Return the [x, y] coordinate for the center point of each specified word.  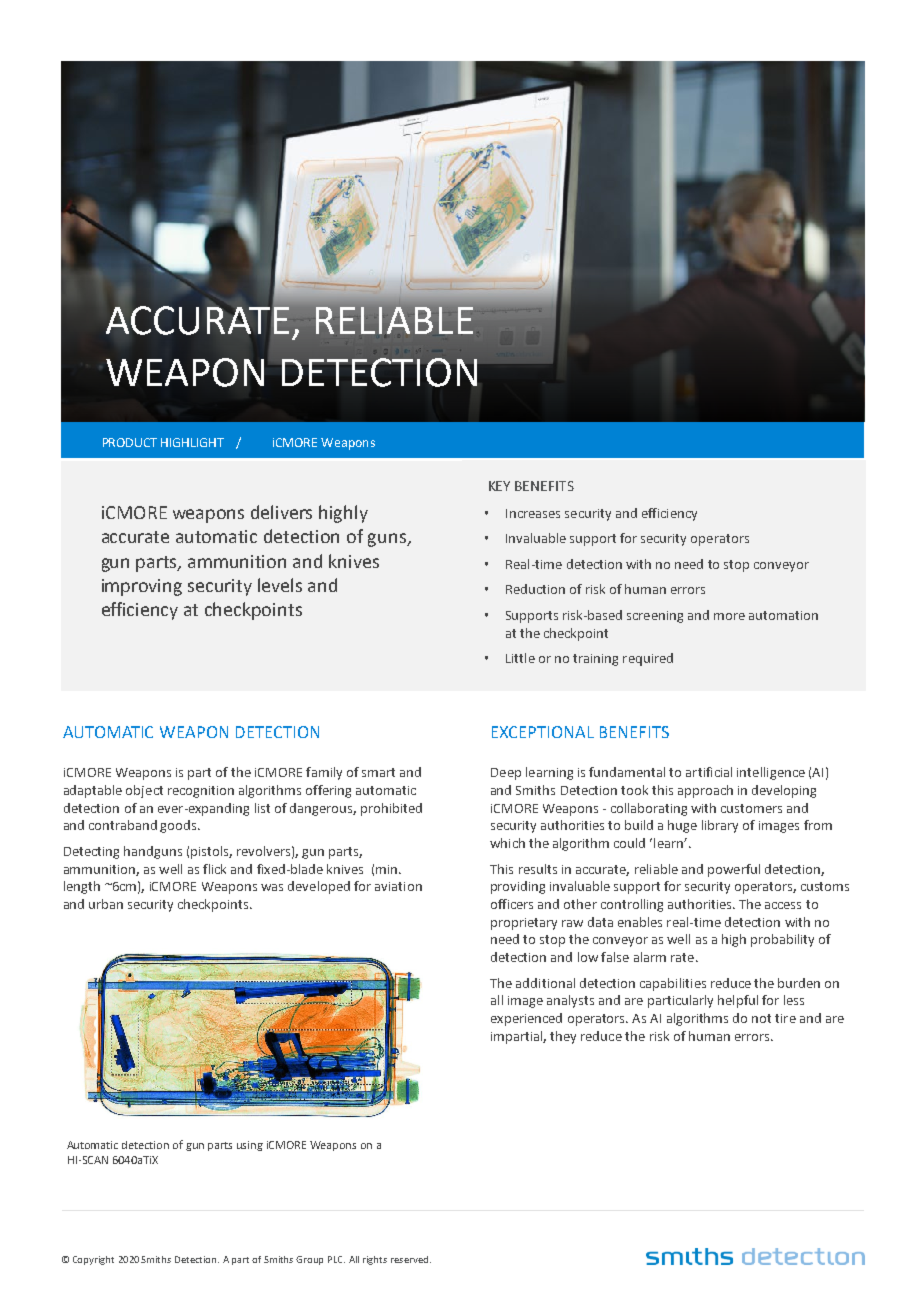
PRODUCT [130, 442]
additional [545, 983]
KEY [499, 486]
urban [106, 904]
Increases [533, 513]
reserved [409, 1259]
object [144, 791]
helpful [738, 1001]
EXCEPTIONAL [543, 732]
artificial [709, 772]
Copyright [93, 1260]
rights [375, 1260]
